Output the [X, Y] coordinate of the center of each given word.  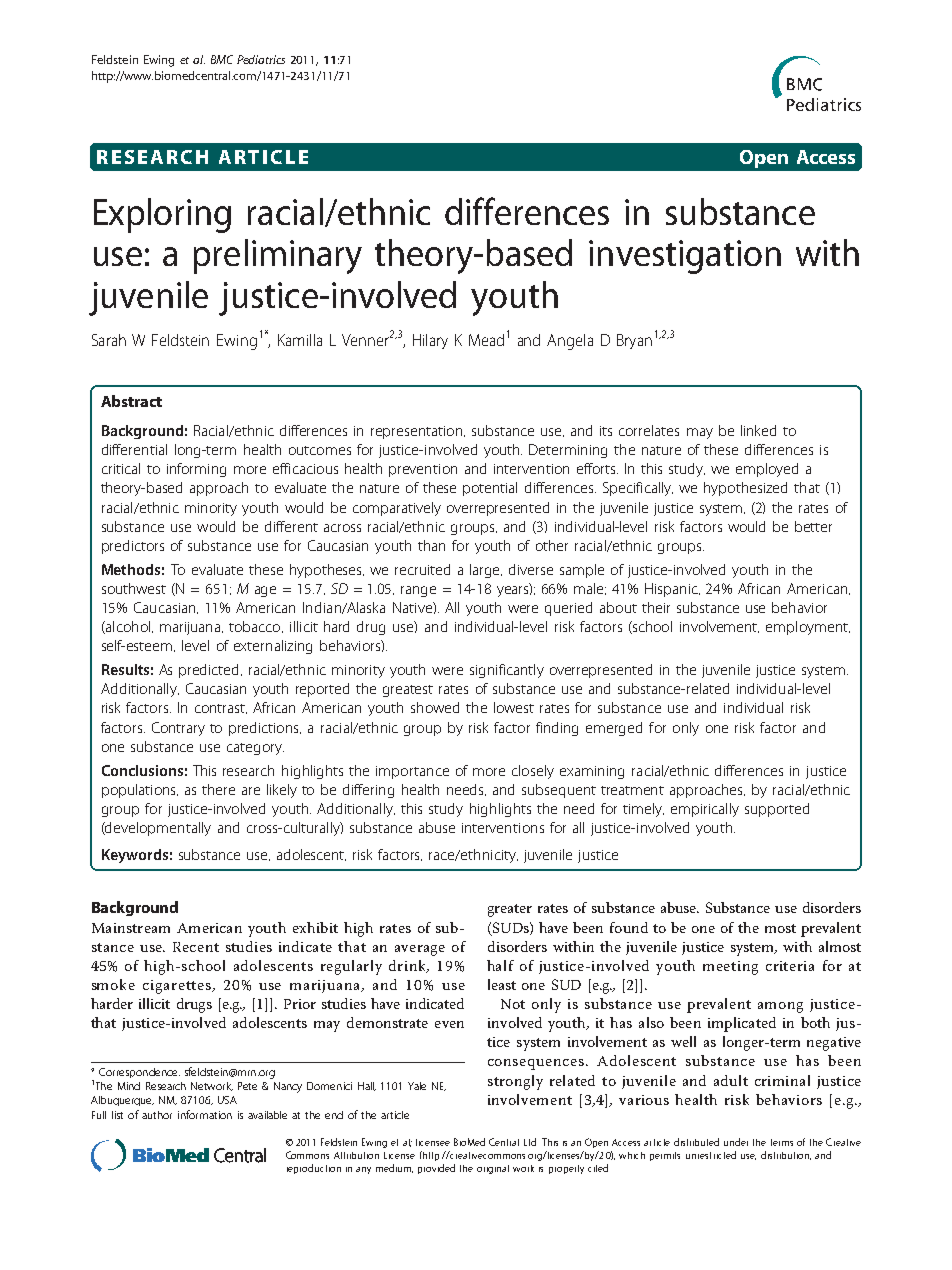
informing [196, 470]
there [218, 789]
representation [418, 432]
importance [412, 772]
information [205, 1114]
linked [758, 430]
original [493, 1169]
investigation [685, 257]
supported [777, 810]
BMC [222, 59]
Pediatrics [261, 59]
